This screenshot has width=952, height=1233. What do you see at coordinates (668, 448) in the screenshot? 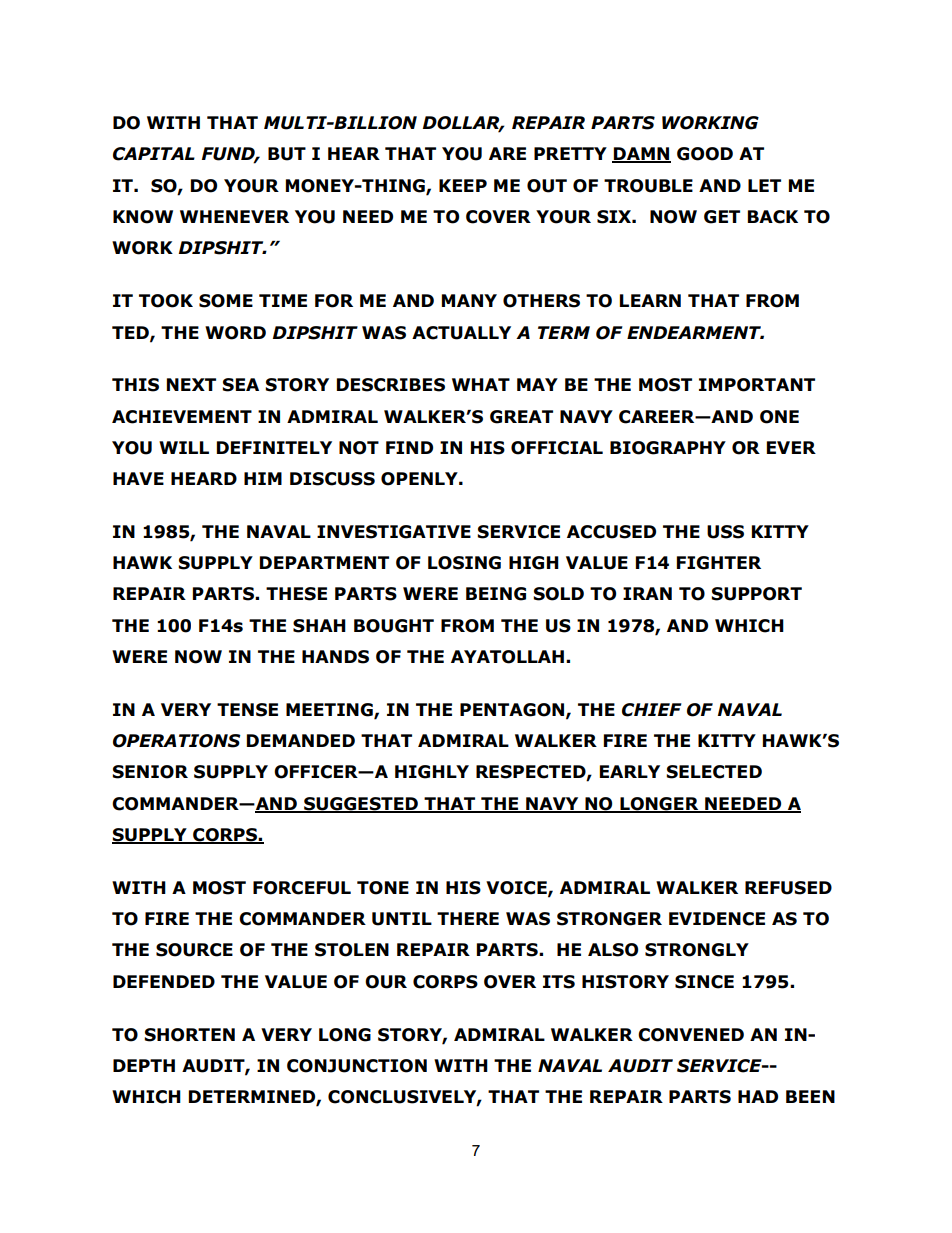
I see `BIOGRAPHY` at bounding box center [668, 448].
